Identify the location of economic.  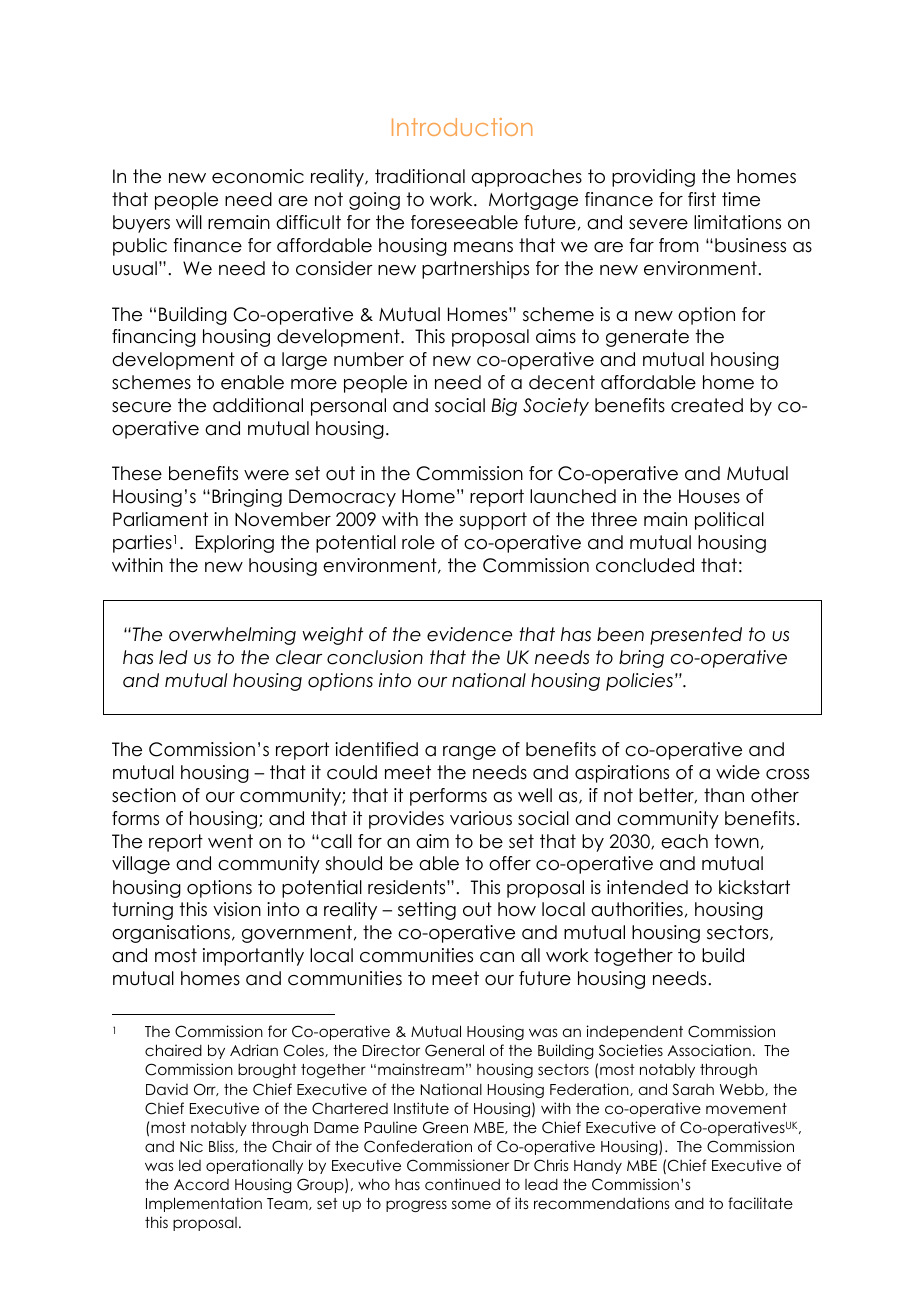
(258, 176).
